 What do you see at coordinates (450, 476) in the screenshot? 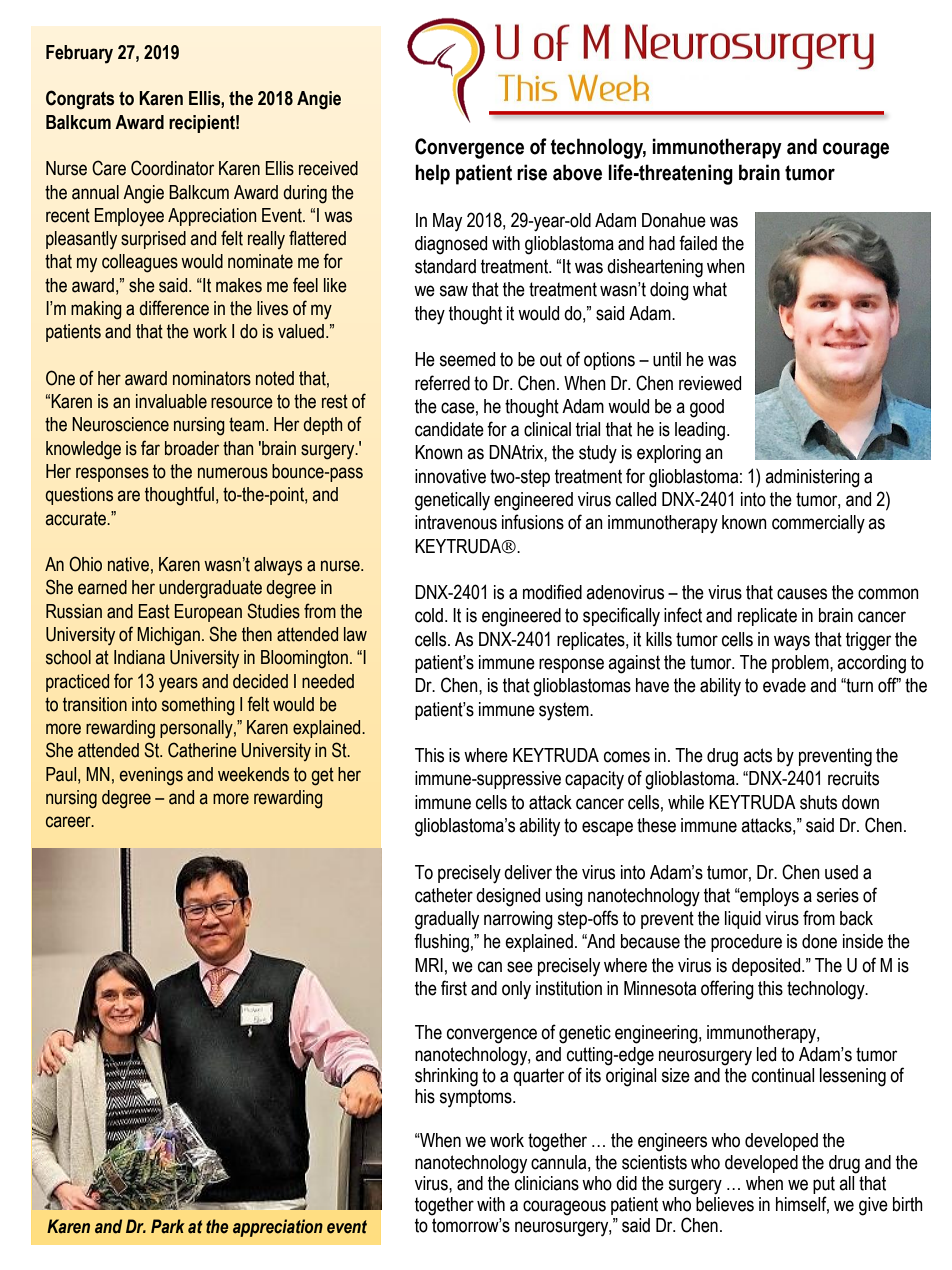
I see `innovative` at bounding box center [450, 476].
